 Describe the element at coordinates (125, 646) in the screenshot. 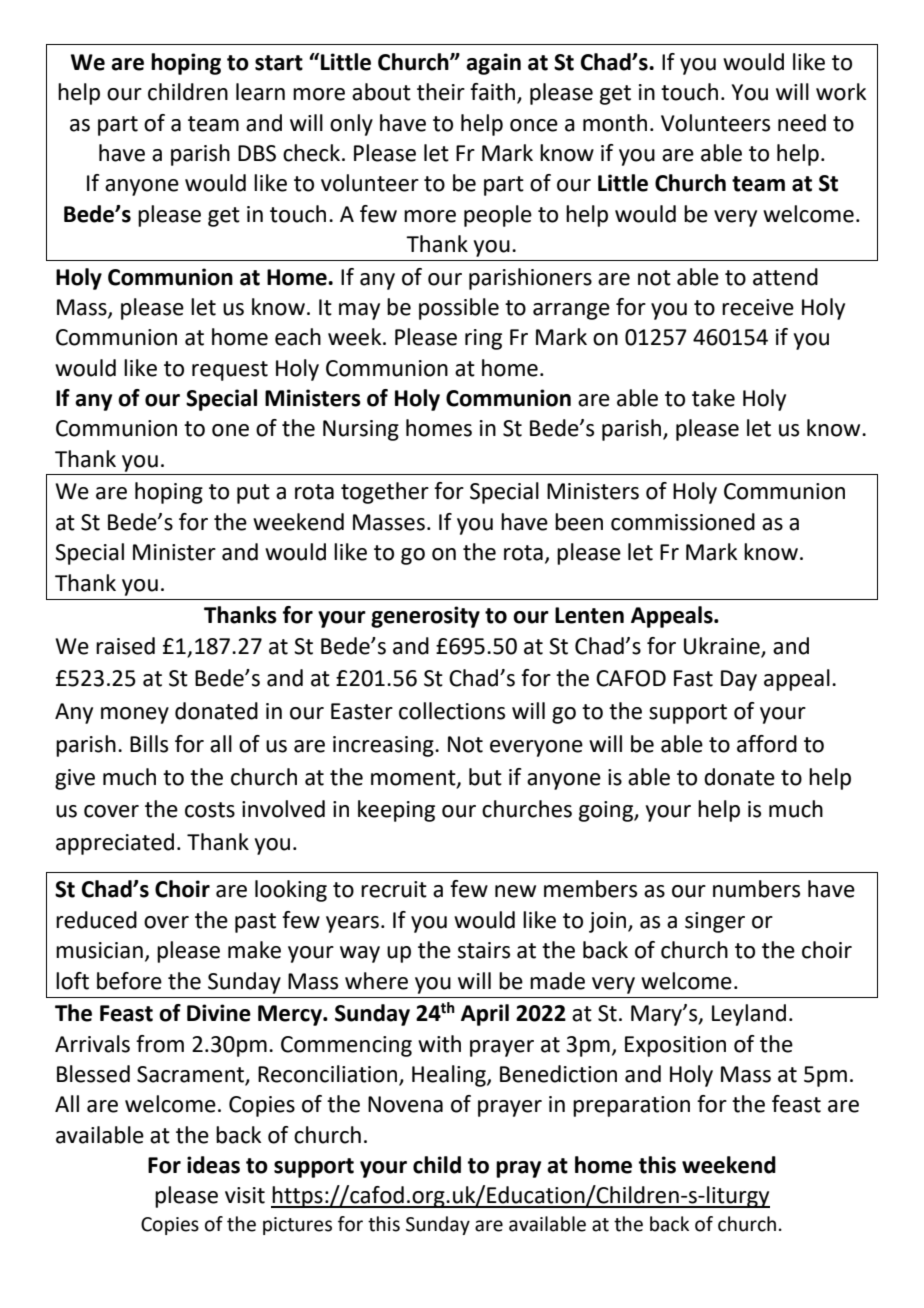

I see `raised` at that location.
